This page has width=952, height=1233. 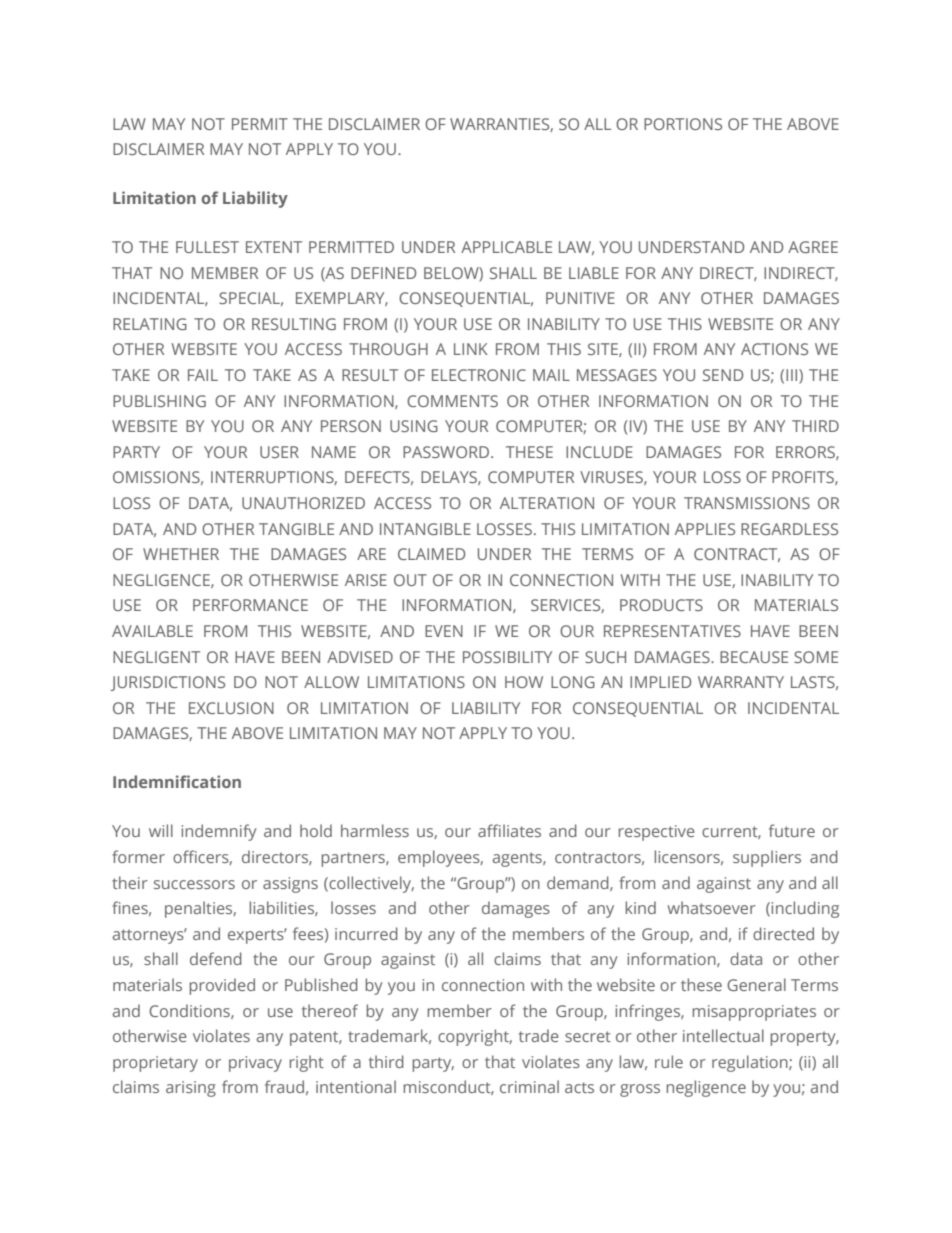 I want to click on FULLEST, so click(x=207, y=247).
